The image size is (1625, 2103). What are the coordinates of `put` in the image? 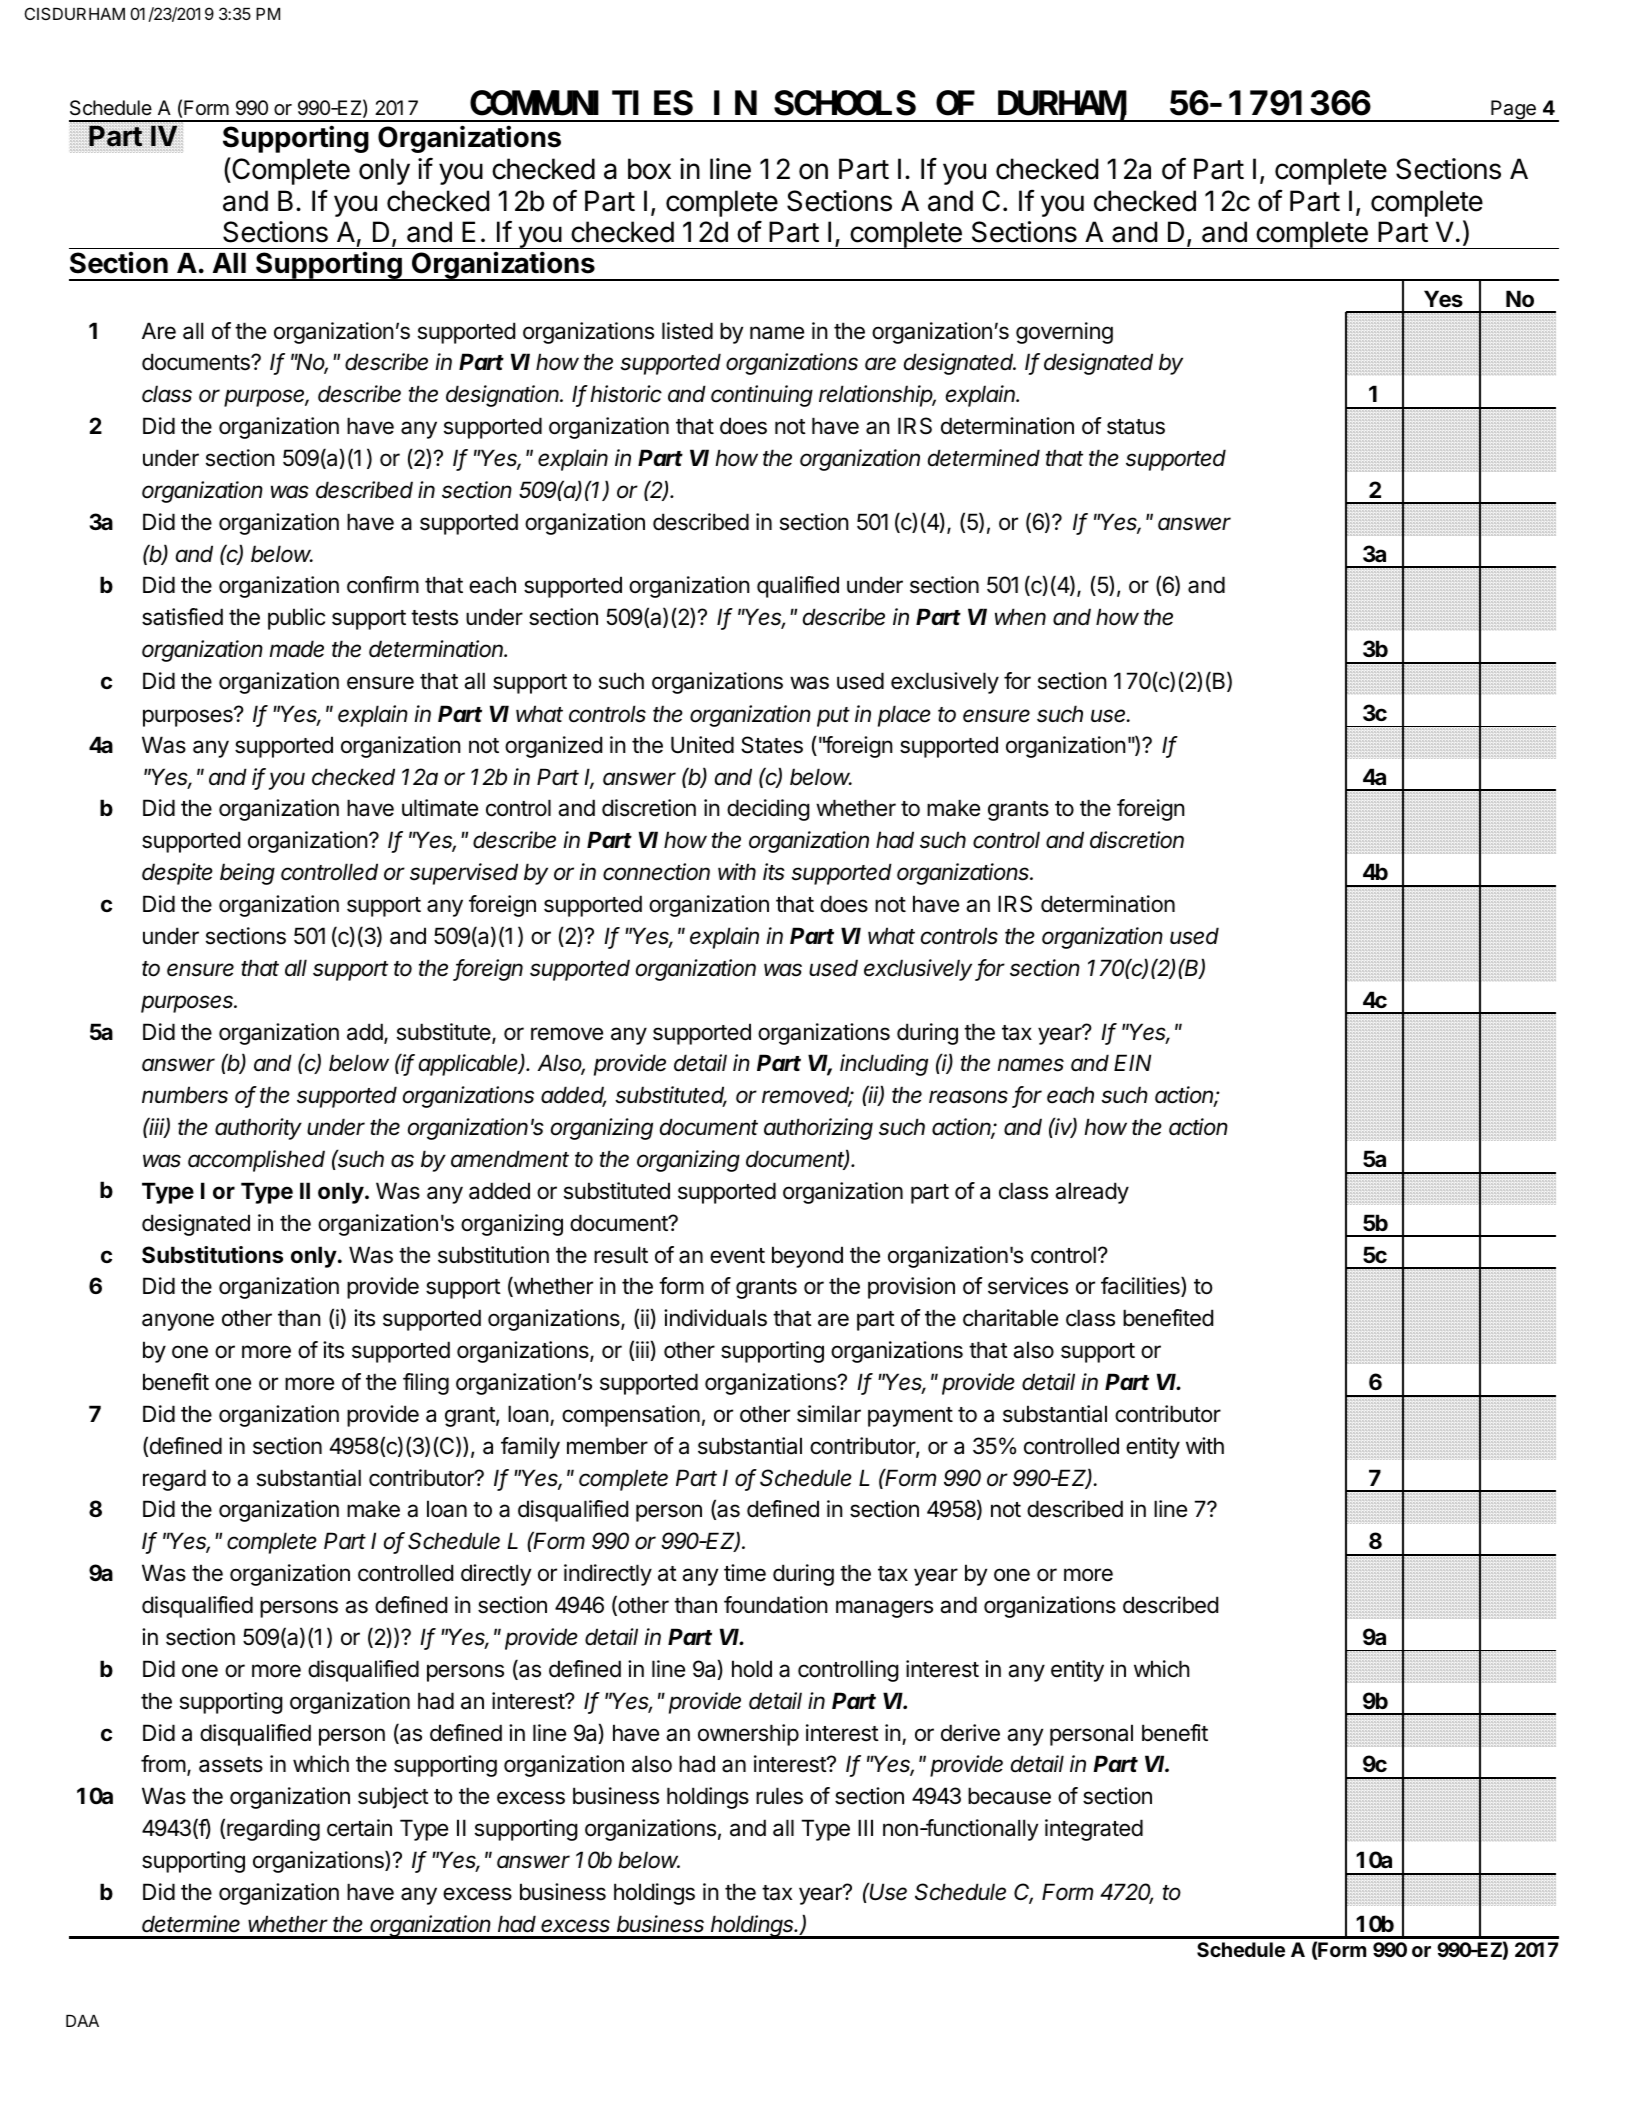 It's located at (833, 717).
